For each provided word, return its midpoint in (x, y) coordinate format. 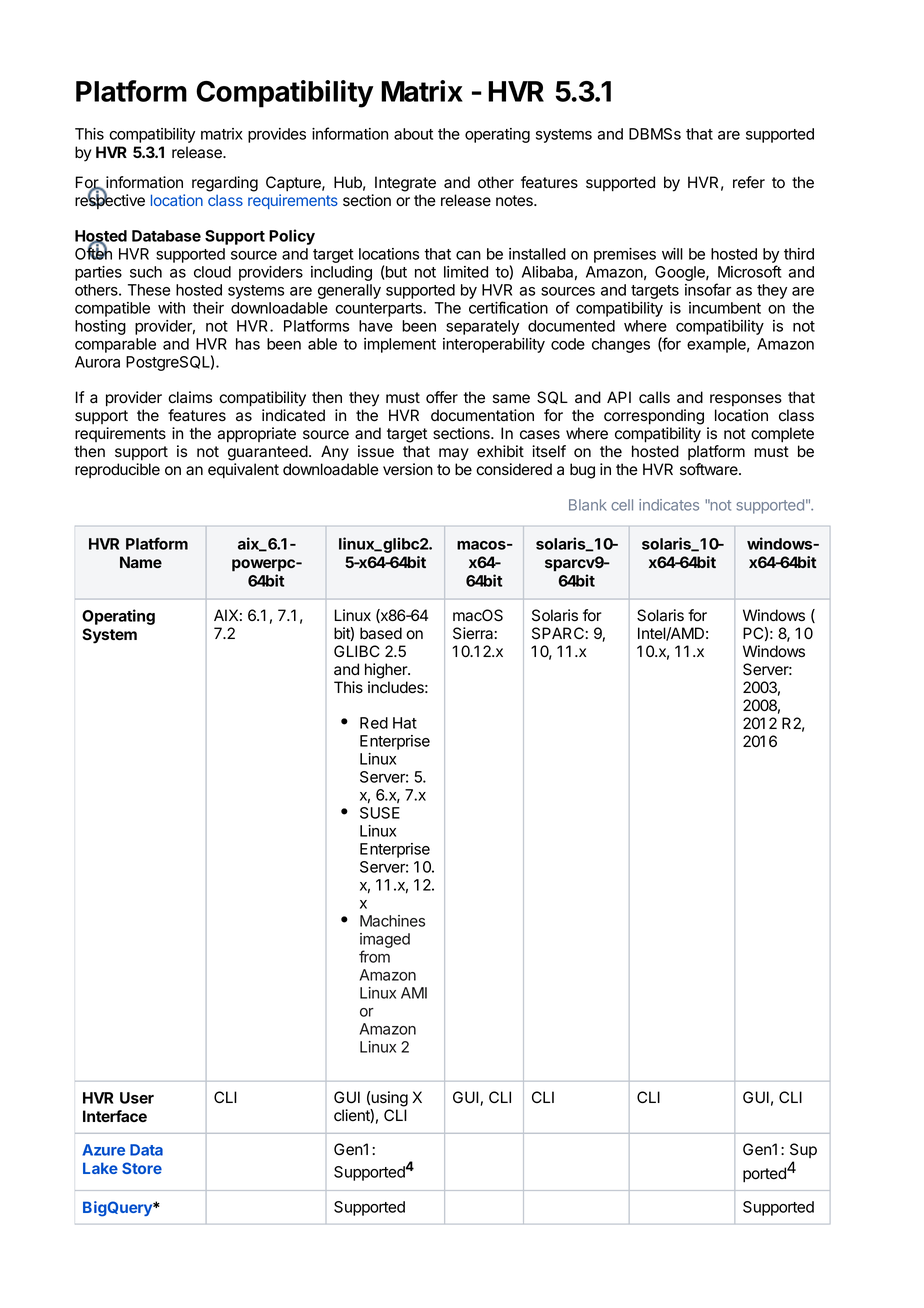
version (408, 469)
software (710, 469)
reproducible (117, 470)
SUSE (380, 813)
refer (749, 182)
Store (142, 1168)
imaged (385, 940)
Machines (392, 921)
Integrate (405, 184)
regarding (225, 184)
